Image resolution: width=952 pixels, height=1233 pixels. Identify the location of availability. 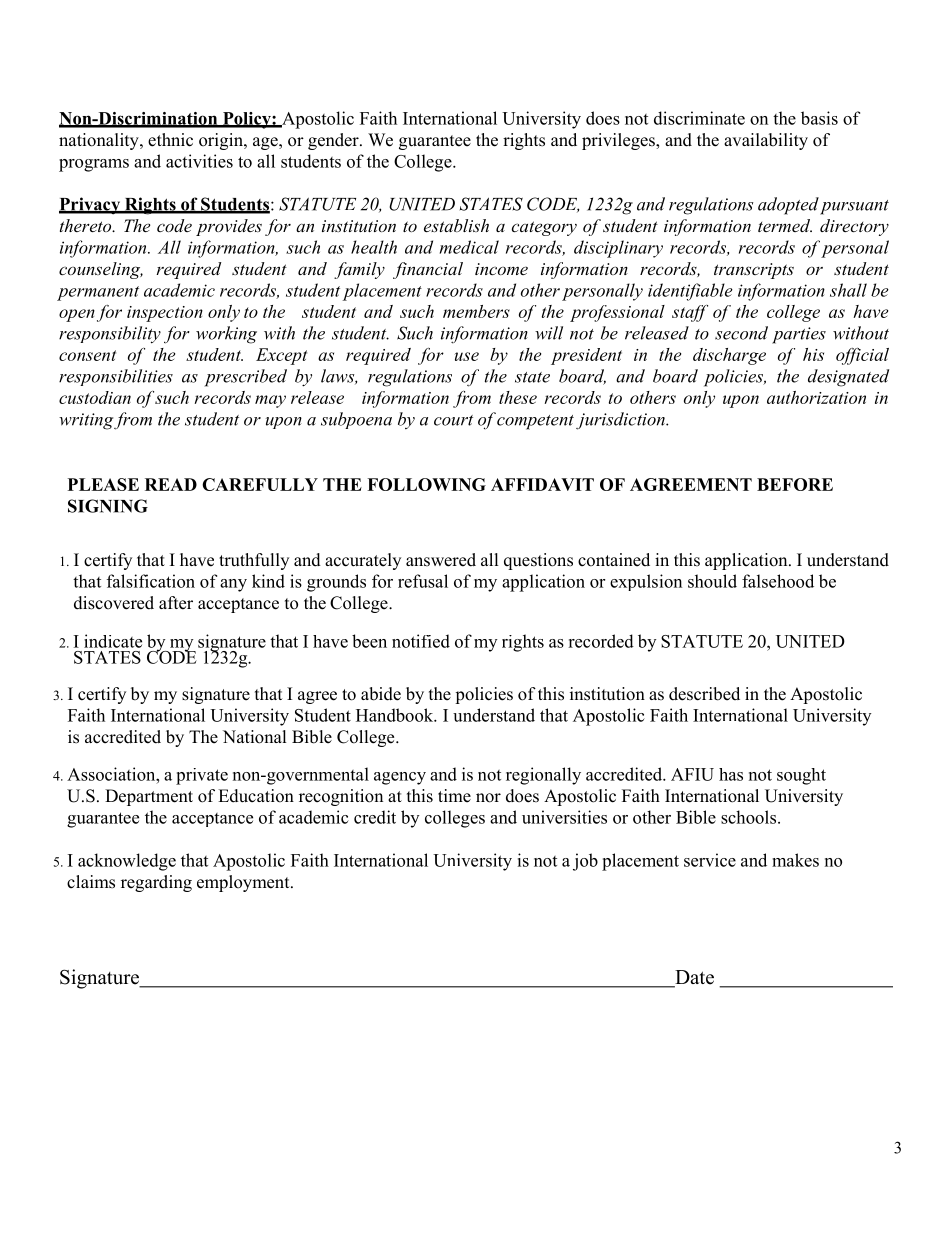
(766, 141).
